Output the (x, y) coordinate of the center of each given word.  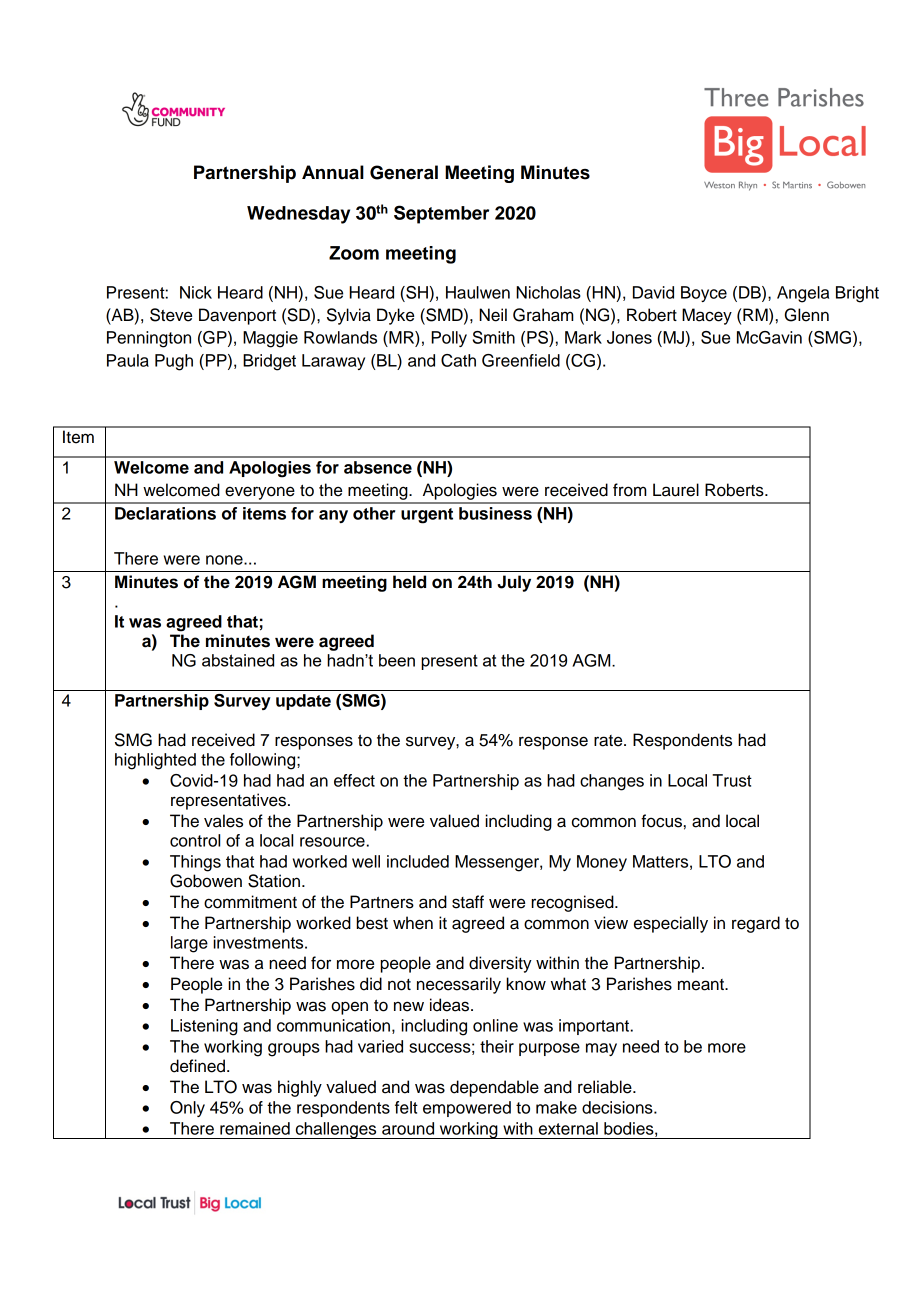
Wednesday (298, 215)
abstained (238, 660)
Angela (803, 294)
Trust (732, 780)
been (397, 660)
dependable (494, 1088)
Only (187, 1109)
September (441, 214)
